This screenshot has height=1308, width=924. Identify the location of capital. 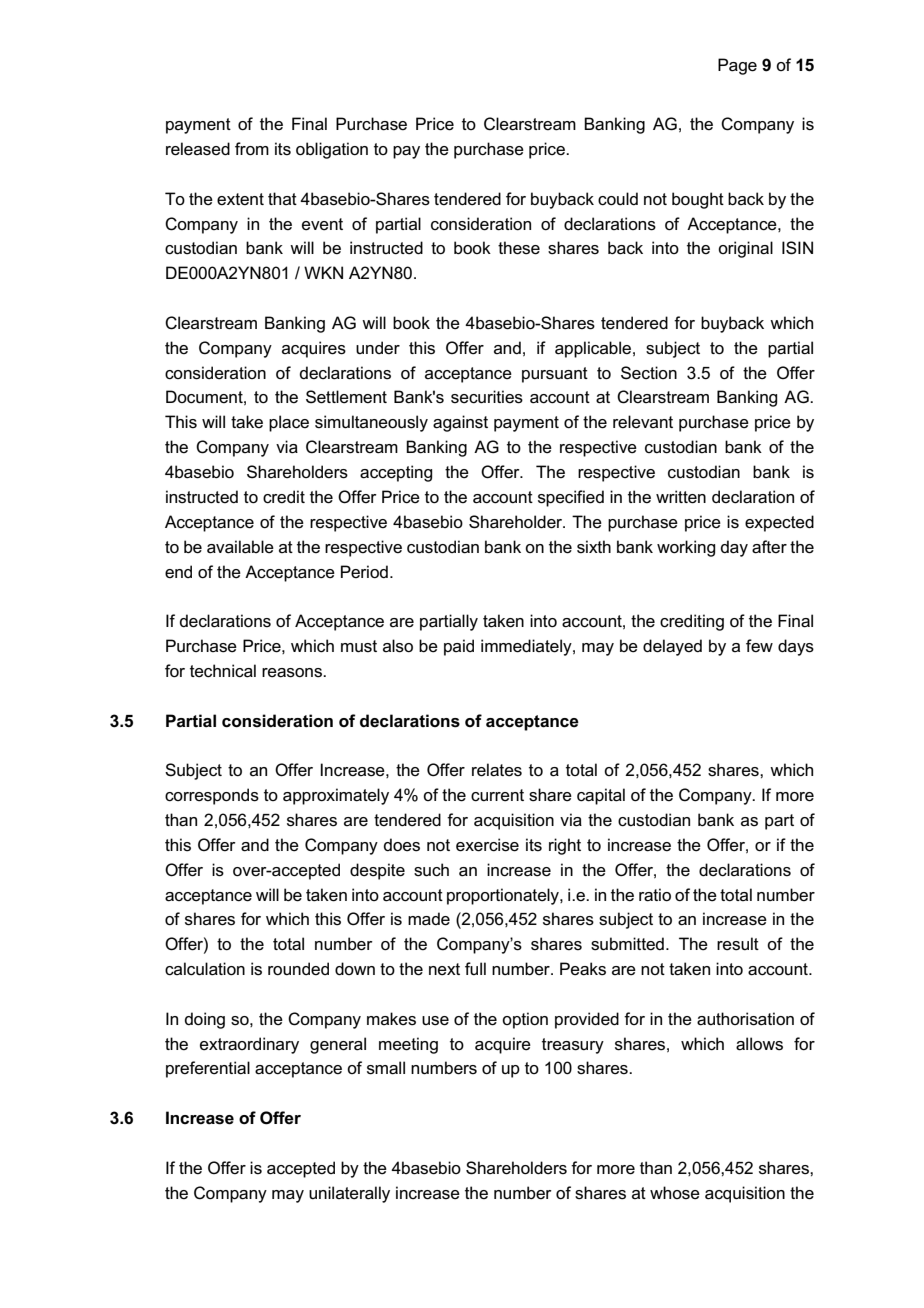
(601, 796).
